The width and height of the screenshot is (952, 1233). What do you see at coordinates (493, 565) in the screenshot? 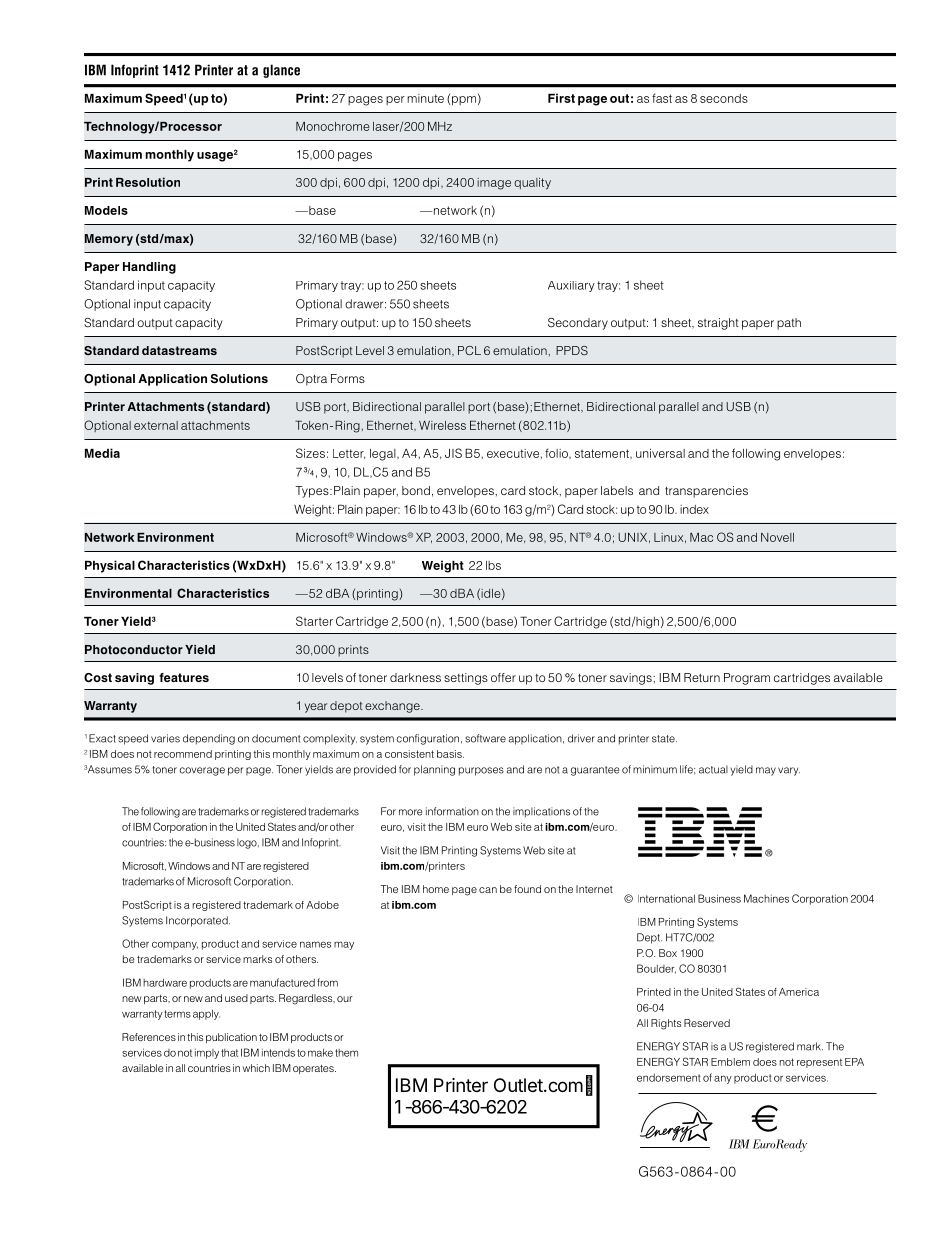
I see `lbs` at bounding box center [493, 565].
